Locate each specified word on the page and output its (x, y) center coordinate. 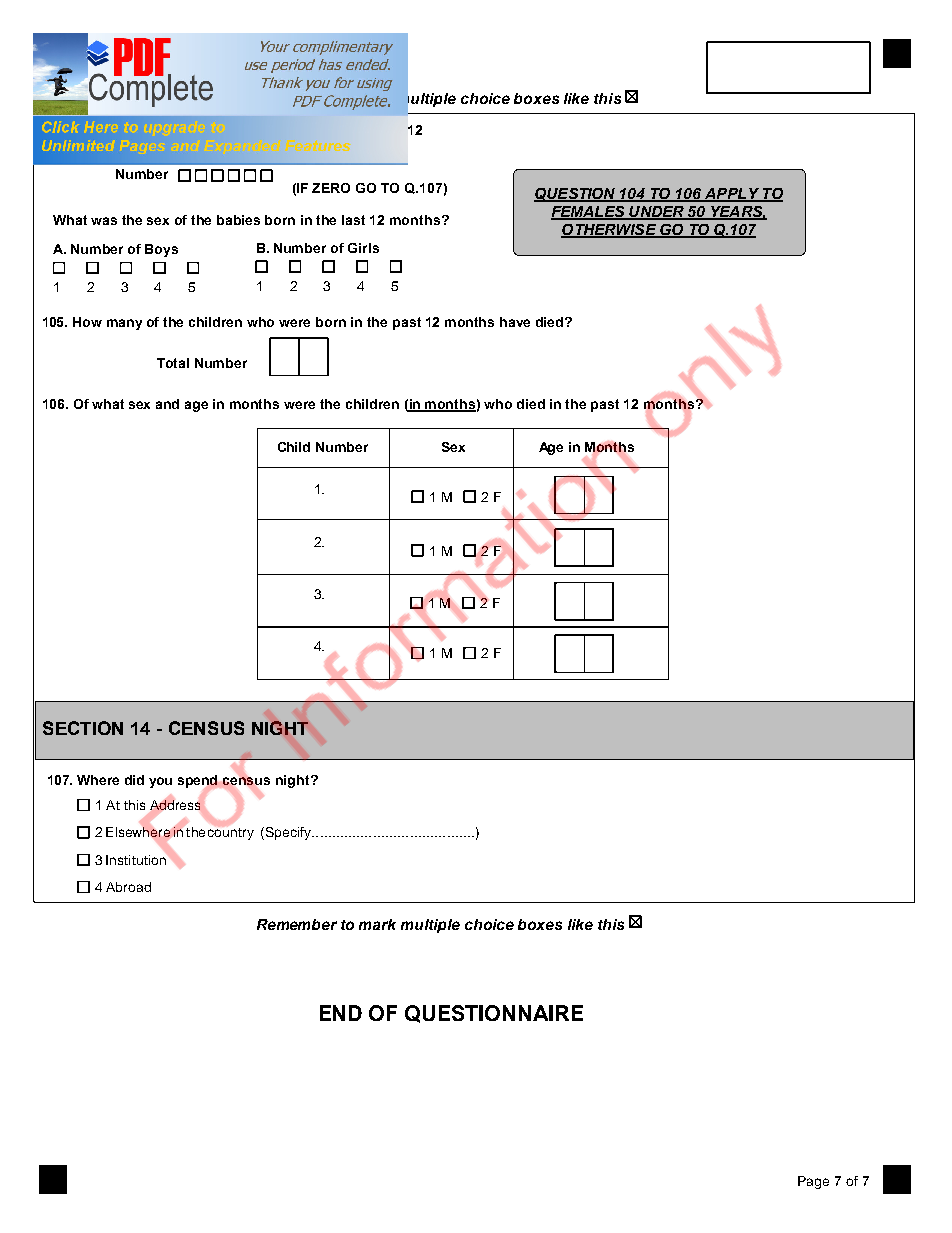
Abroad (128, 887)
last (353, 220)
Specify (288, 833)
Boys (161, 250)
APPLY (732, 194)
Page (813, 1182)
